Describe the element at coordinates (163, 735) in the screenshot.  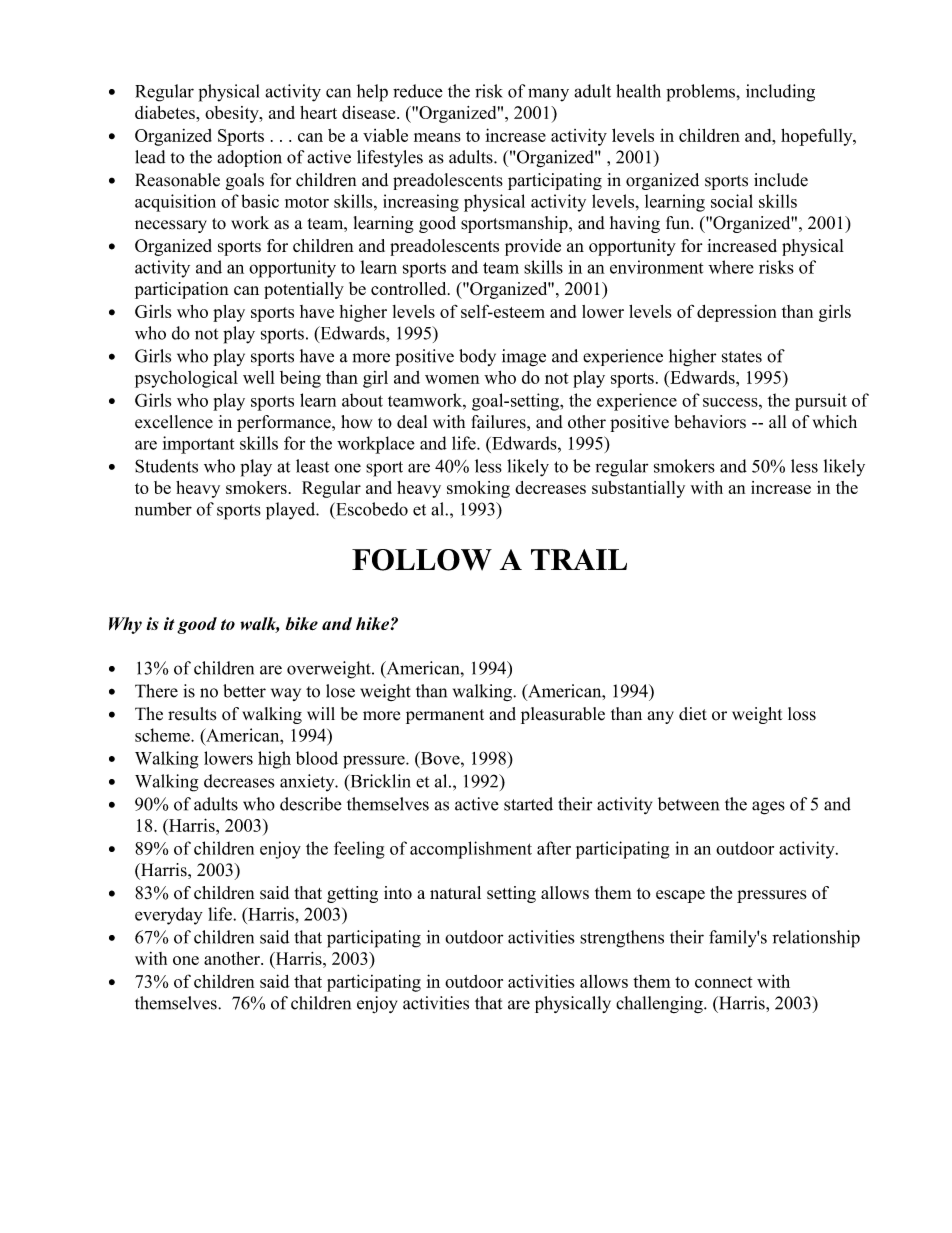
I see `scheme` at that location.
